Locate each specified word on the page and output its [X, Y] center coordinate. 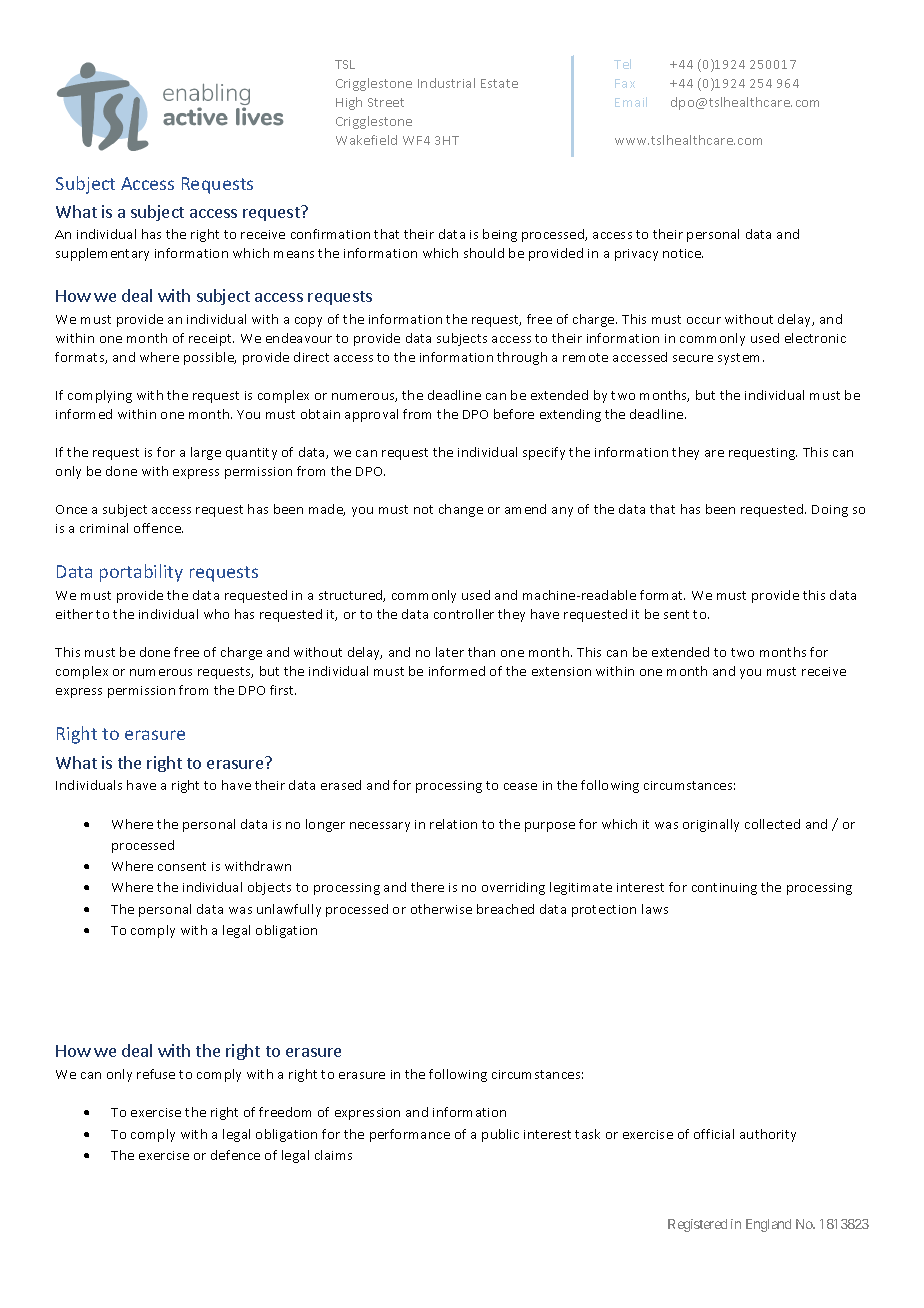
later [450, 652]
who [216, 614]
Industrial [446, 83]
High [349, 103]
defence [235, 1155]
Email [631, 102]
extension [561, 671]
